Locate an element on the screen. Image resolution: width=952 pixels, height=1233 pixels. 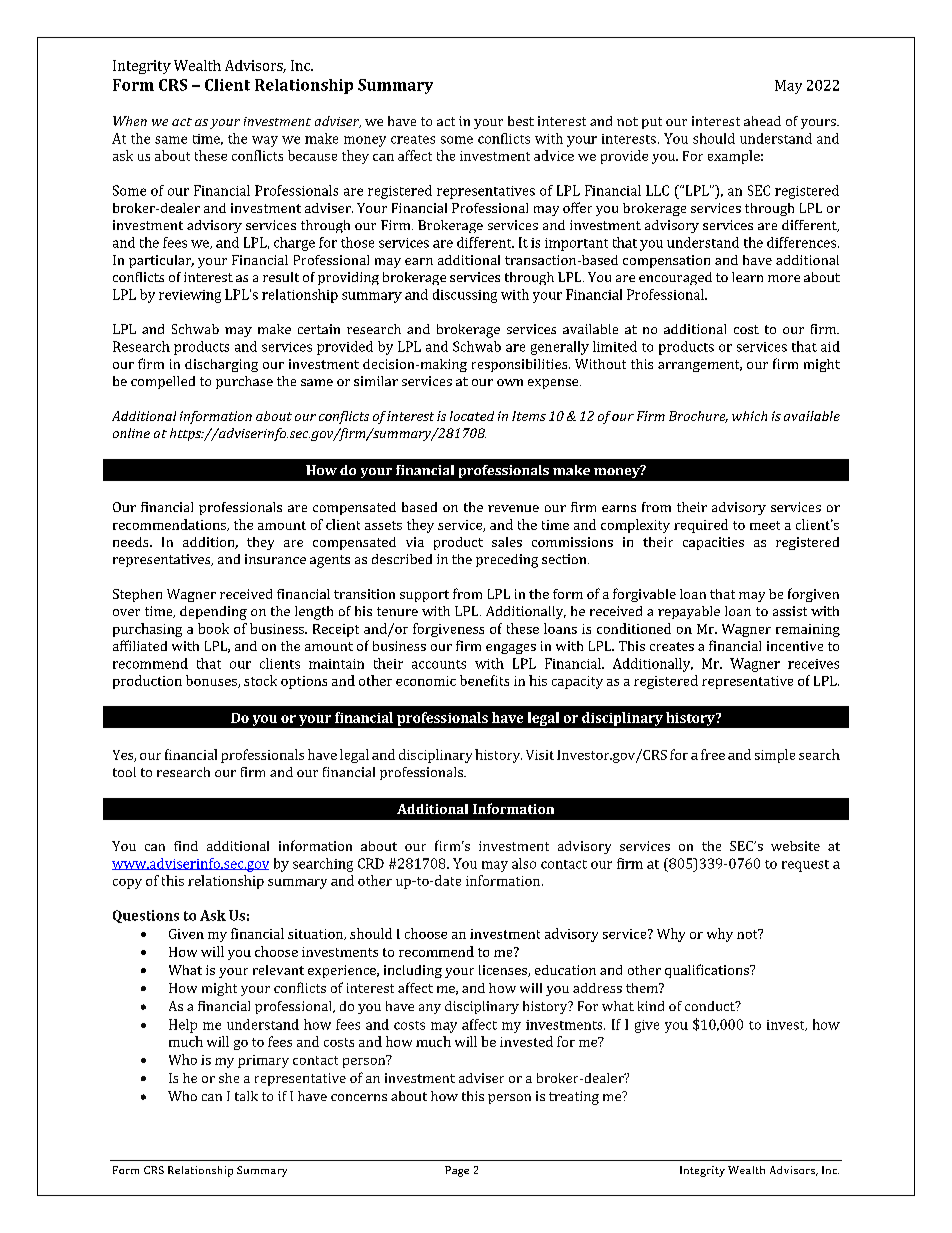
simple is located at coordinates (775, 756).
